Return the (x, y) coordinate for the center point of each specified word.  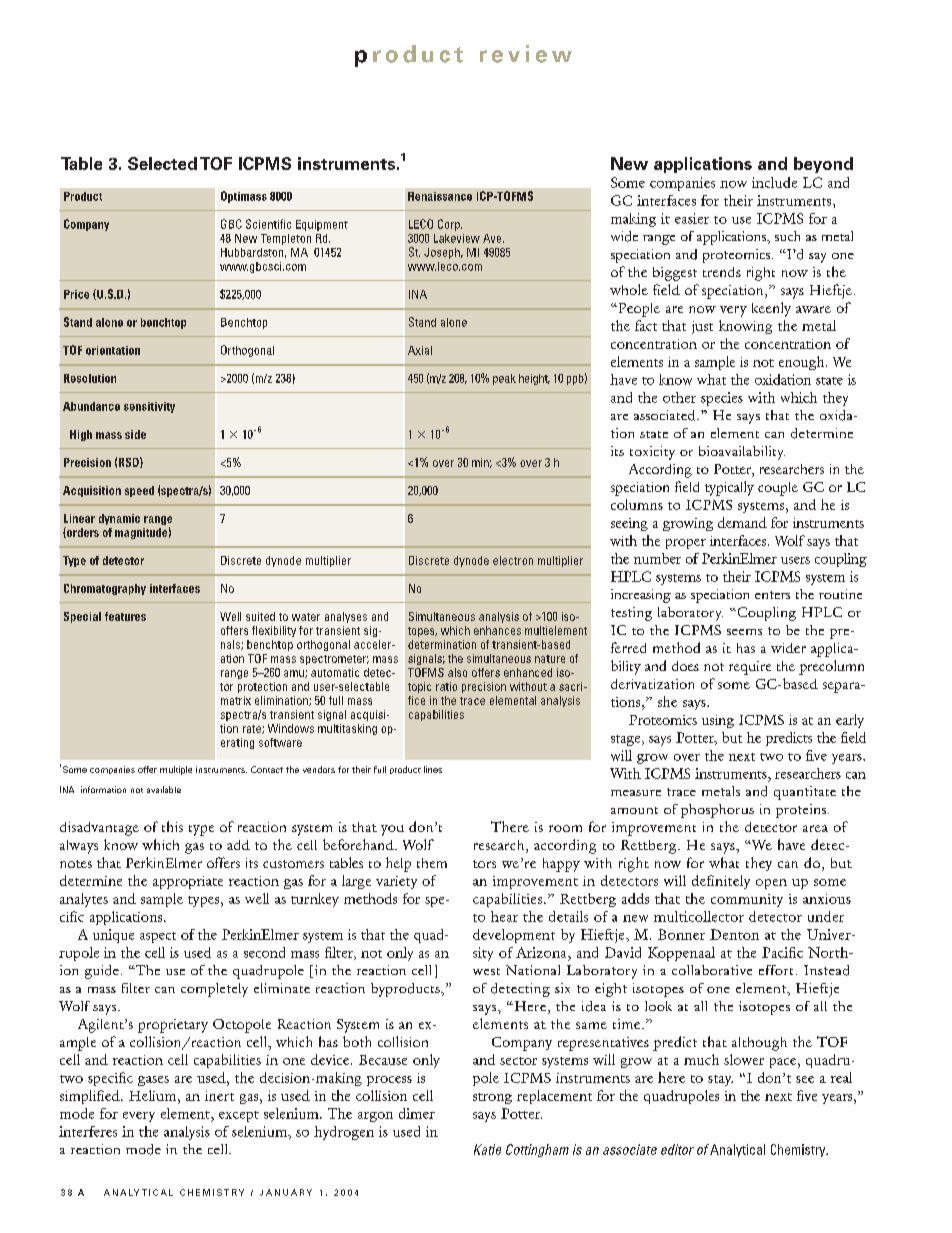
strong (492, 1098)
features (125, 616)
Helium (154, 1095)
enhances (497, 630)
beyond (823, 165)
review (526, 54)
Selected (162, 163)
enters (772, 595)
